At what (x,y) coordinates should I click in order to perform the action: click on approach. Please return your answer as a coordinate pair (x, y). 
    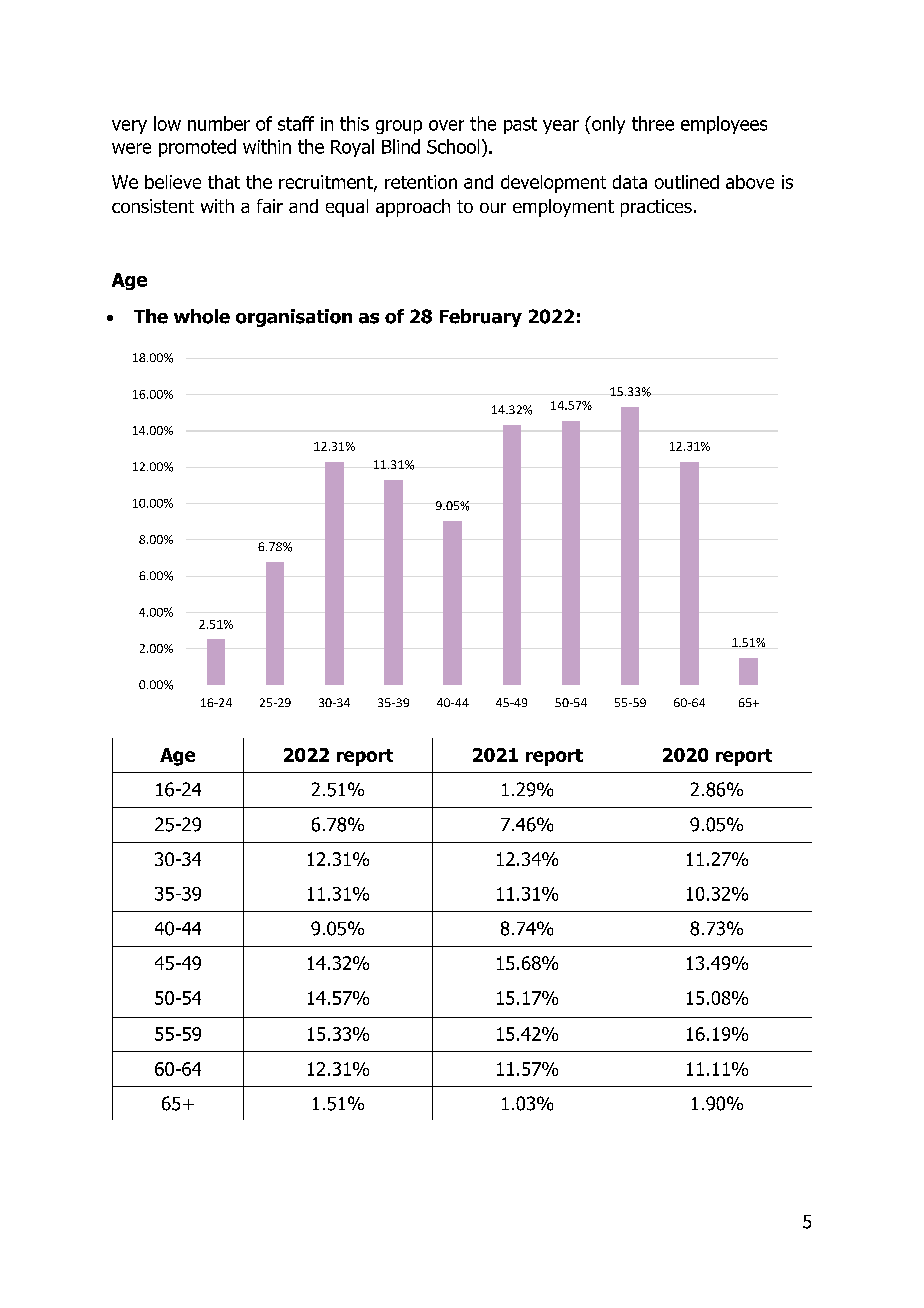
    Looking at the image, I should click on (413, 208).
